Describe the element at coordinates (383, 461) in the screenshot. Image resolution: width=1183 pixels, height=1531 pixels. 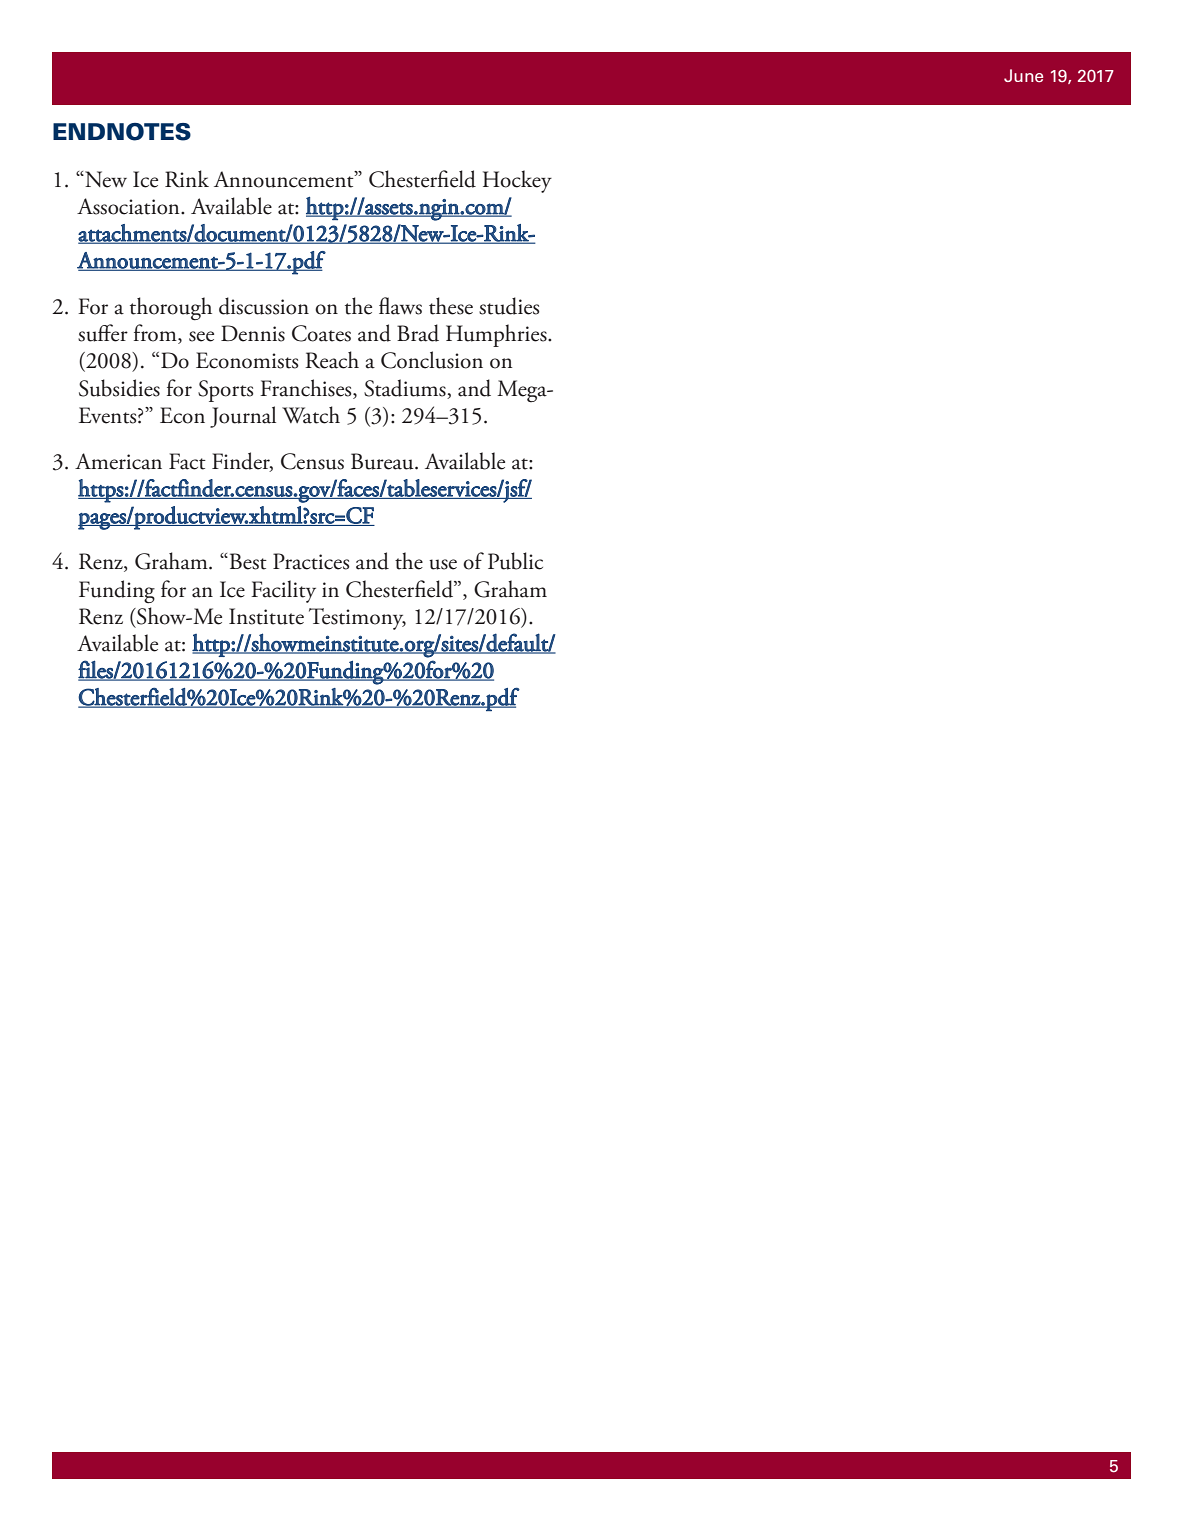
I see `Bureau` at that location.
